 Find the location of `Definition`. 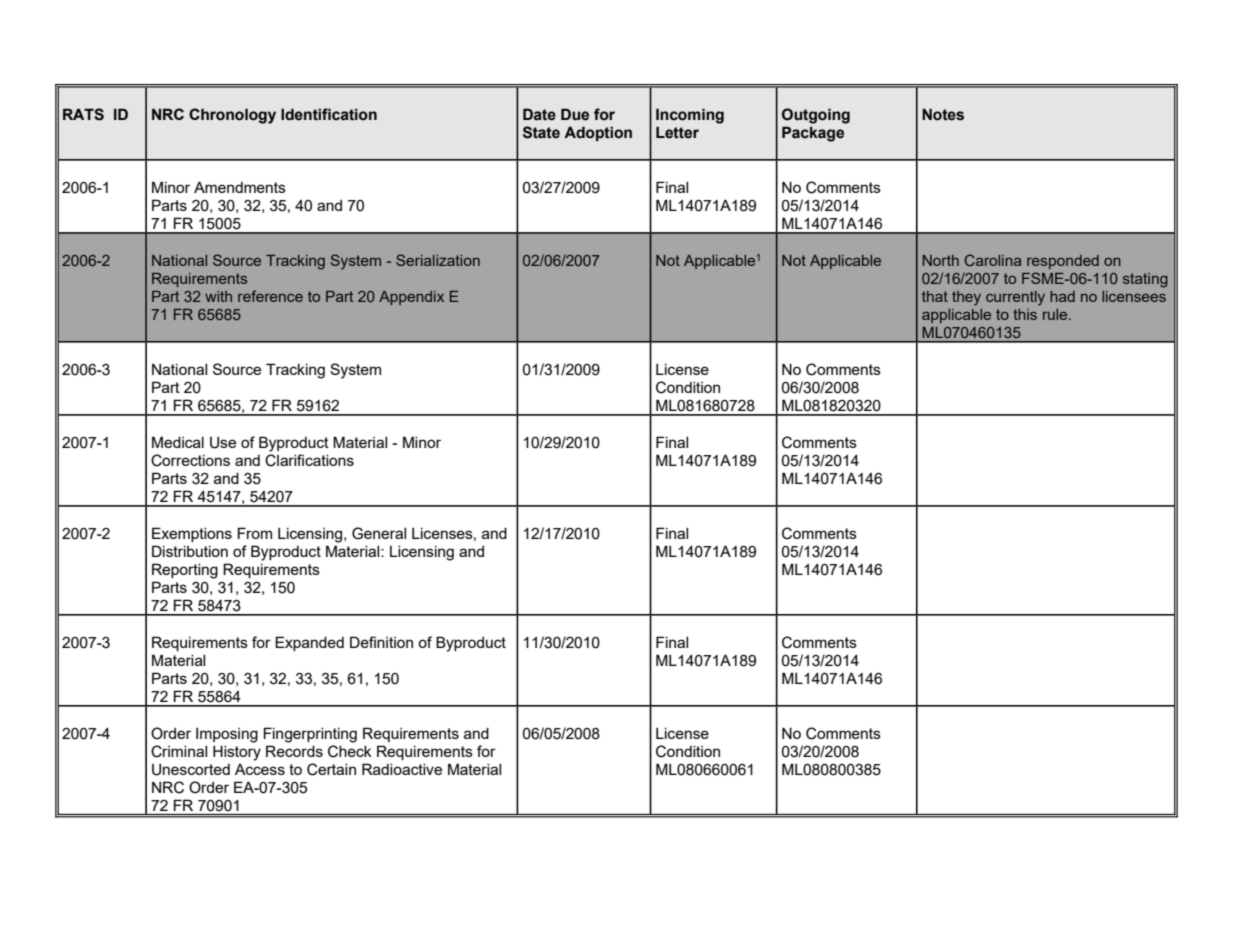

Definition is located at coordinates (381, 642).
